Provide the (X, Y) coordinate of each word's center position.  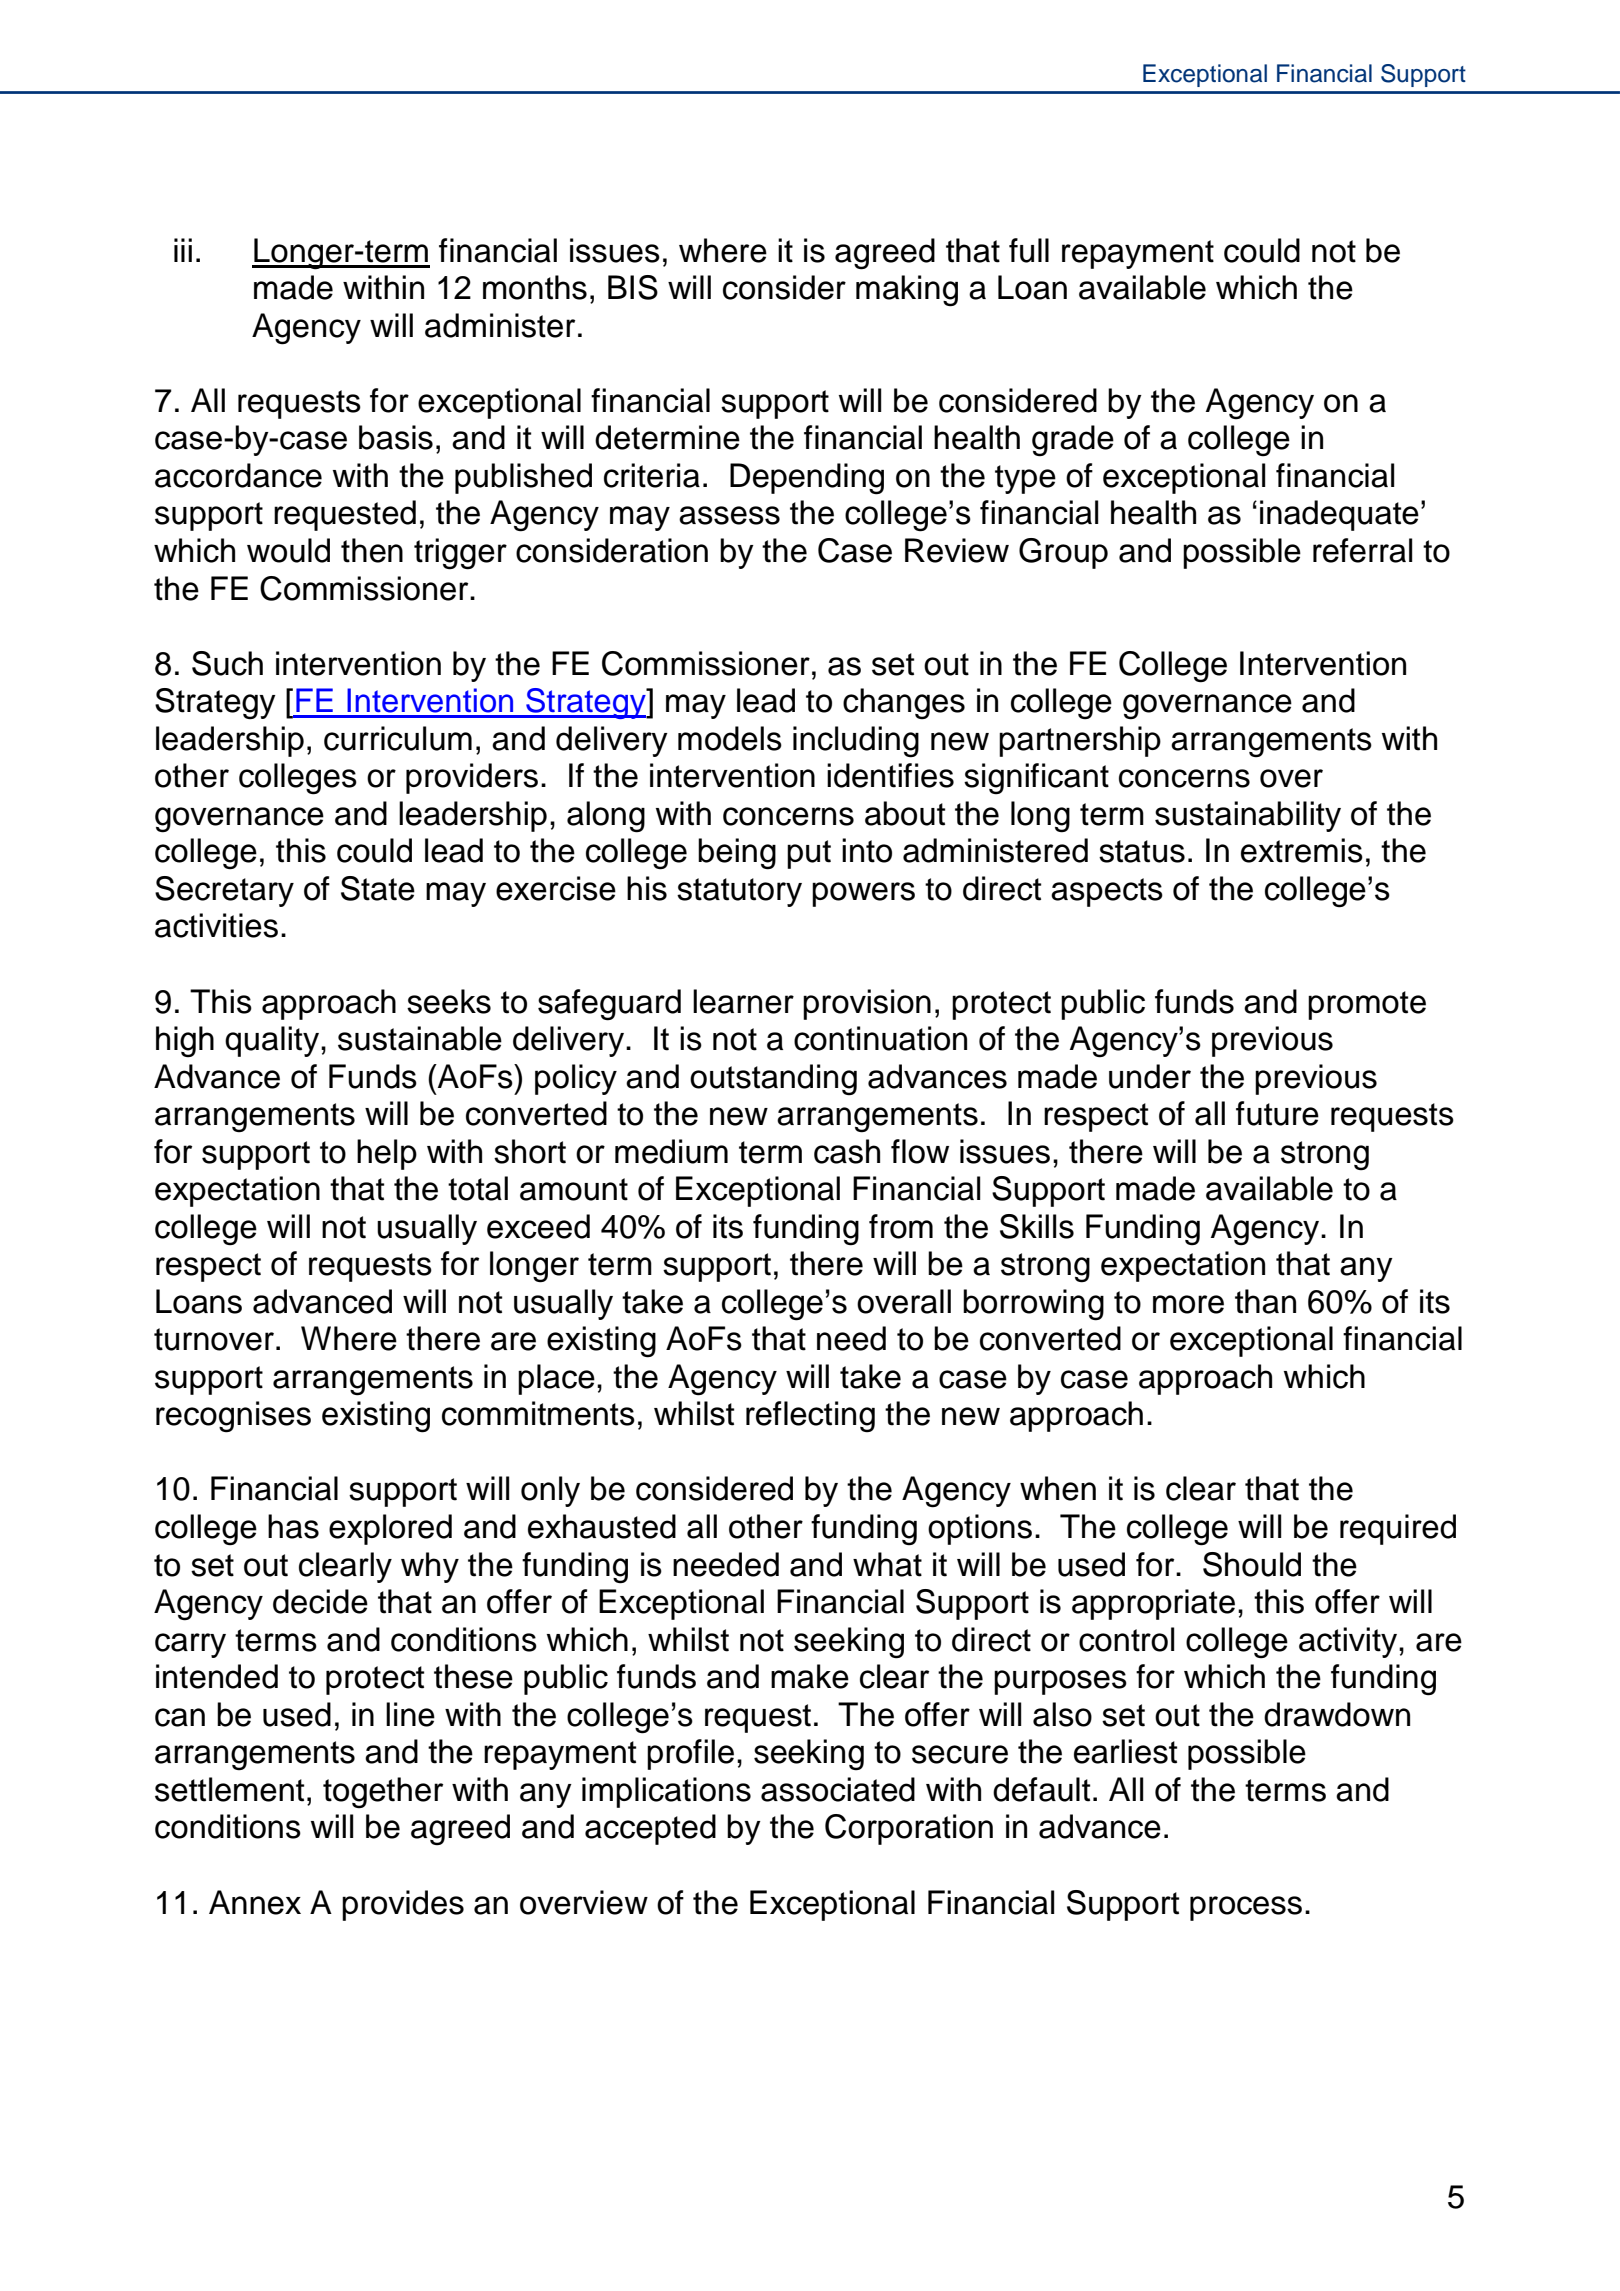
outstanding (773, 1080)
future (1277, 1113)
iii (183, 250)
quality (272, 1041)
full (1029, 250)
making (907, 291)
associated (838, 1789)
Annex (255, 1902)
